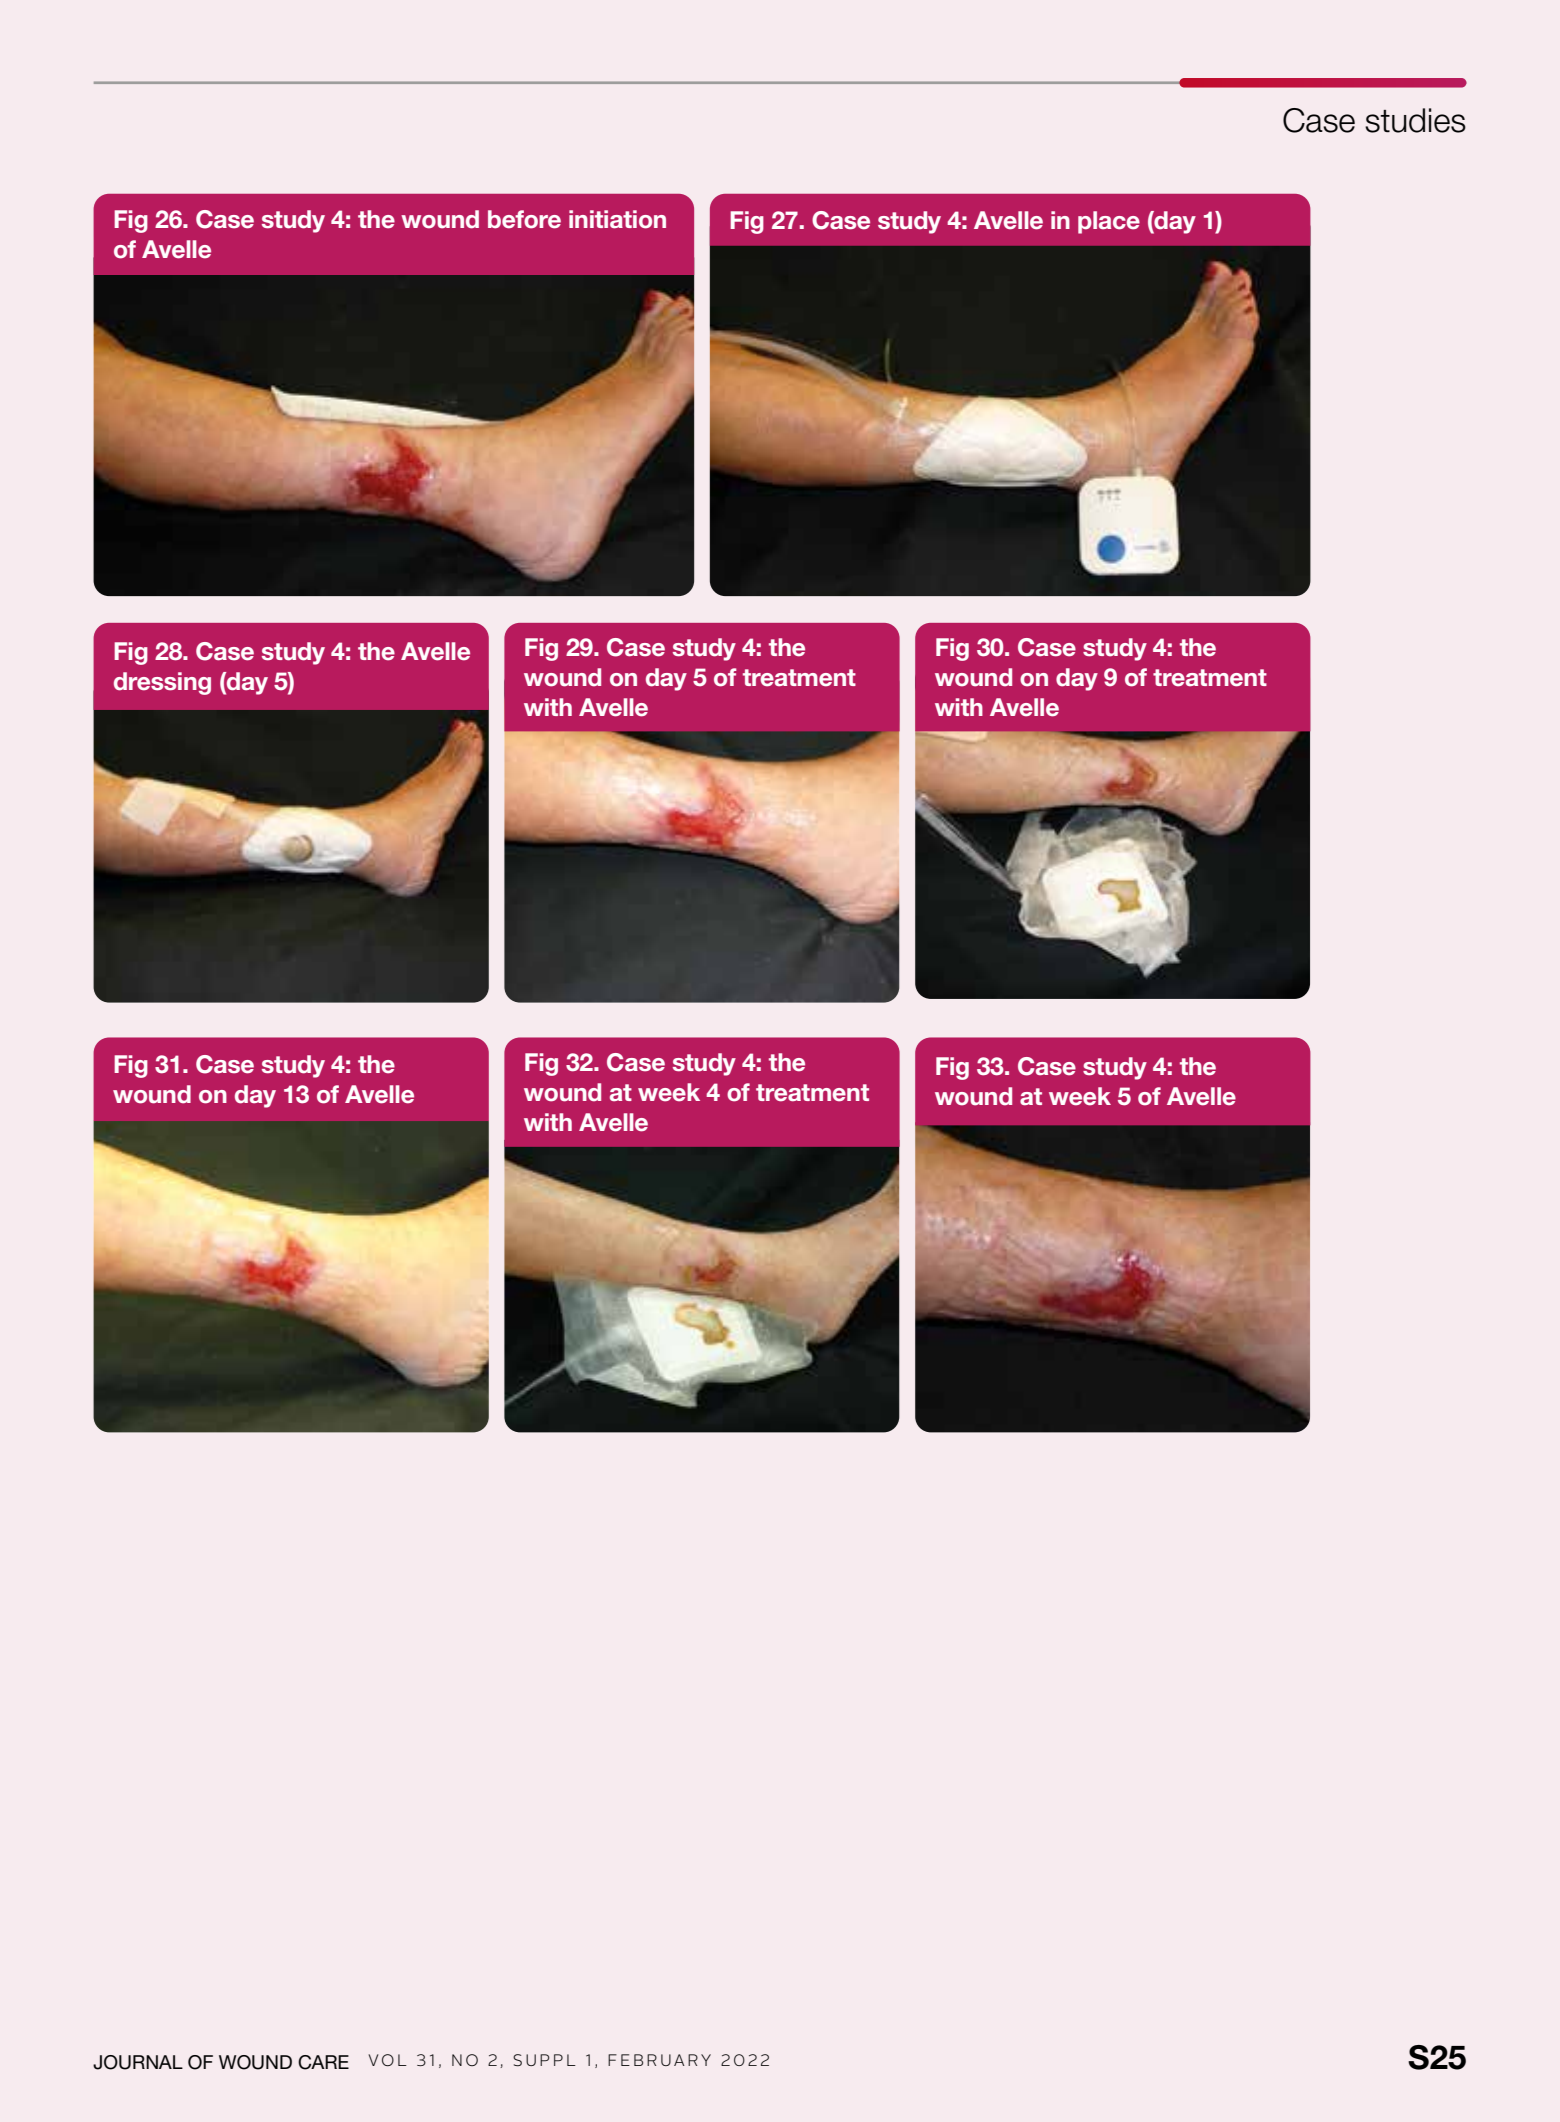 This screenshot has height=2122, width=1560. I want to click on CARE, so click(323, 2062).
